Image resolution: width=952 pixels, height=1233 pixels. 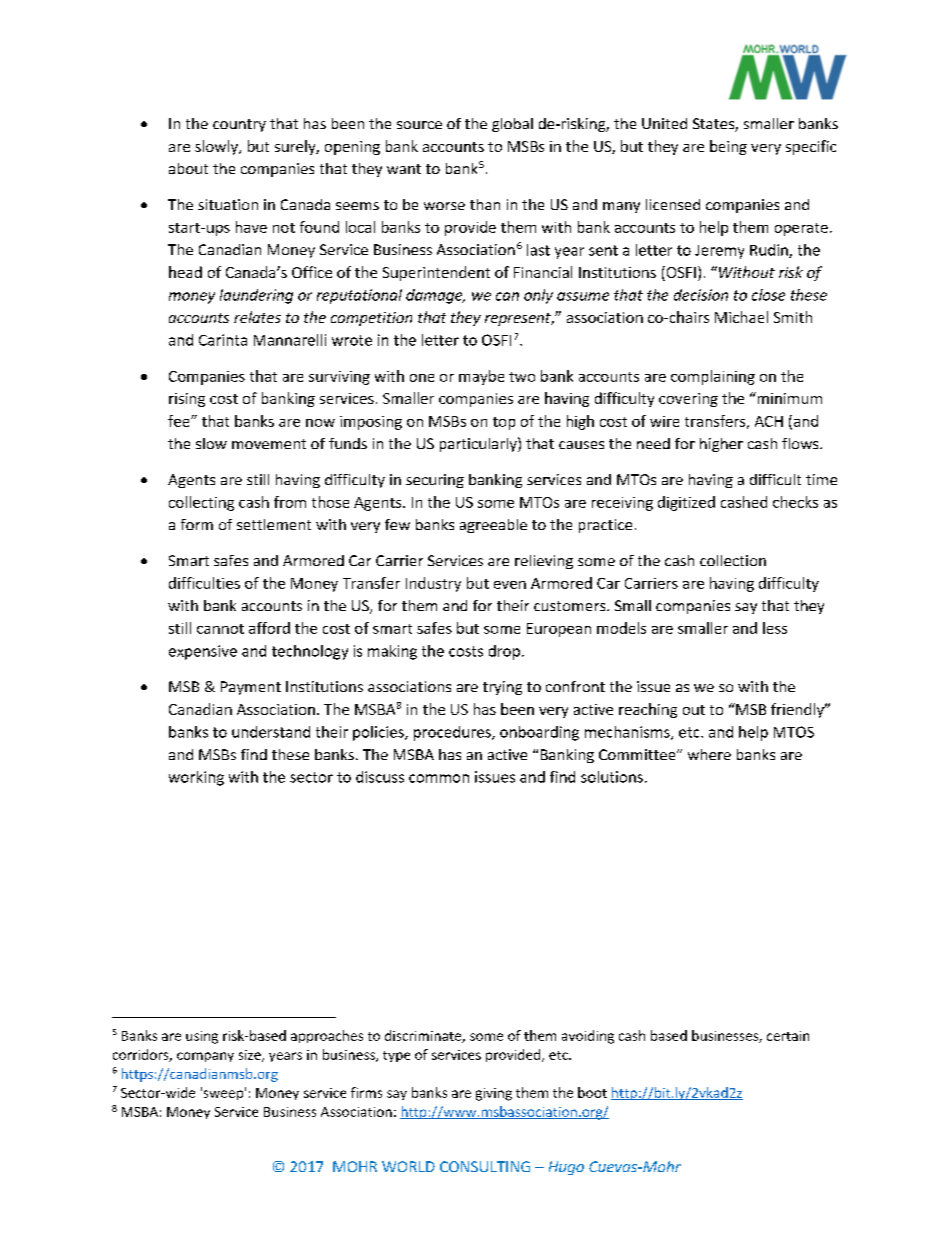 What do you see at coordinates (504, 423) in the screenshot?
I see `top` at bounding box center [504, 423].
